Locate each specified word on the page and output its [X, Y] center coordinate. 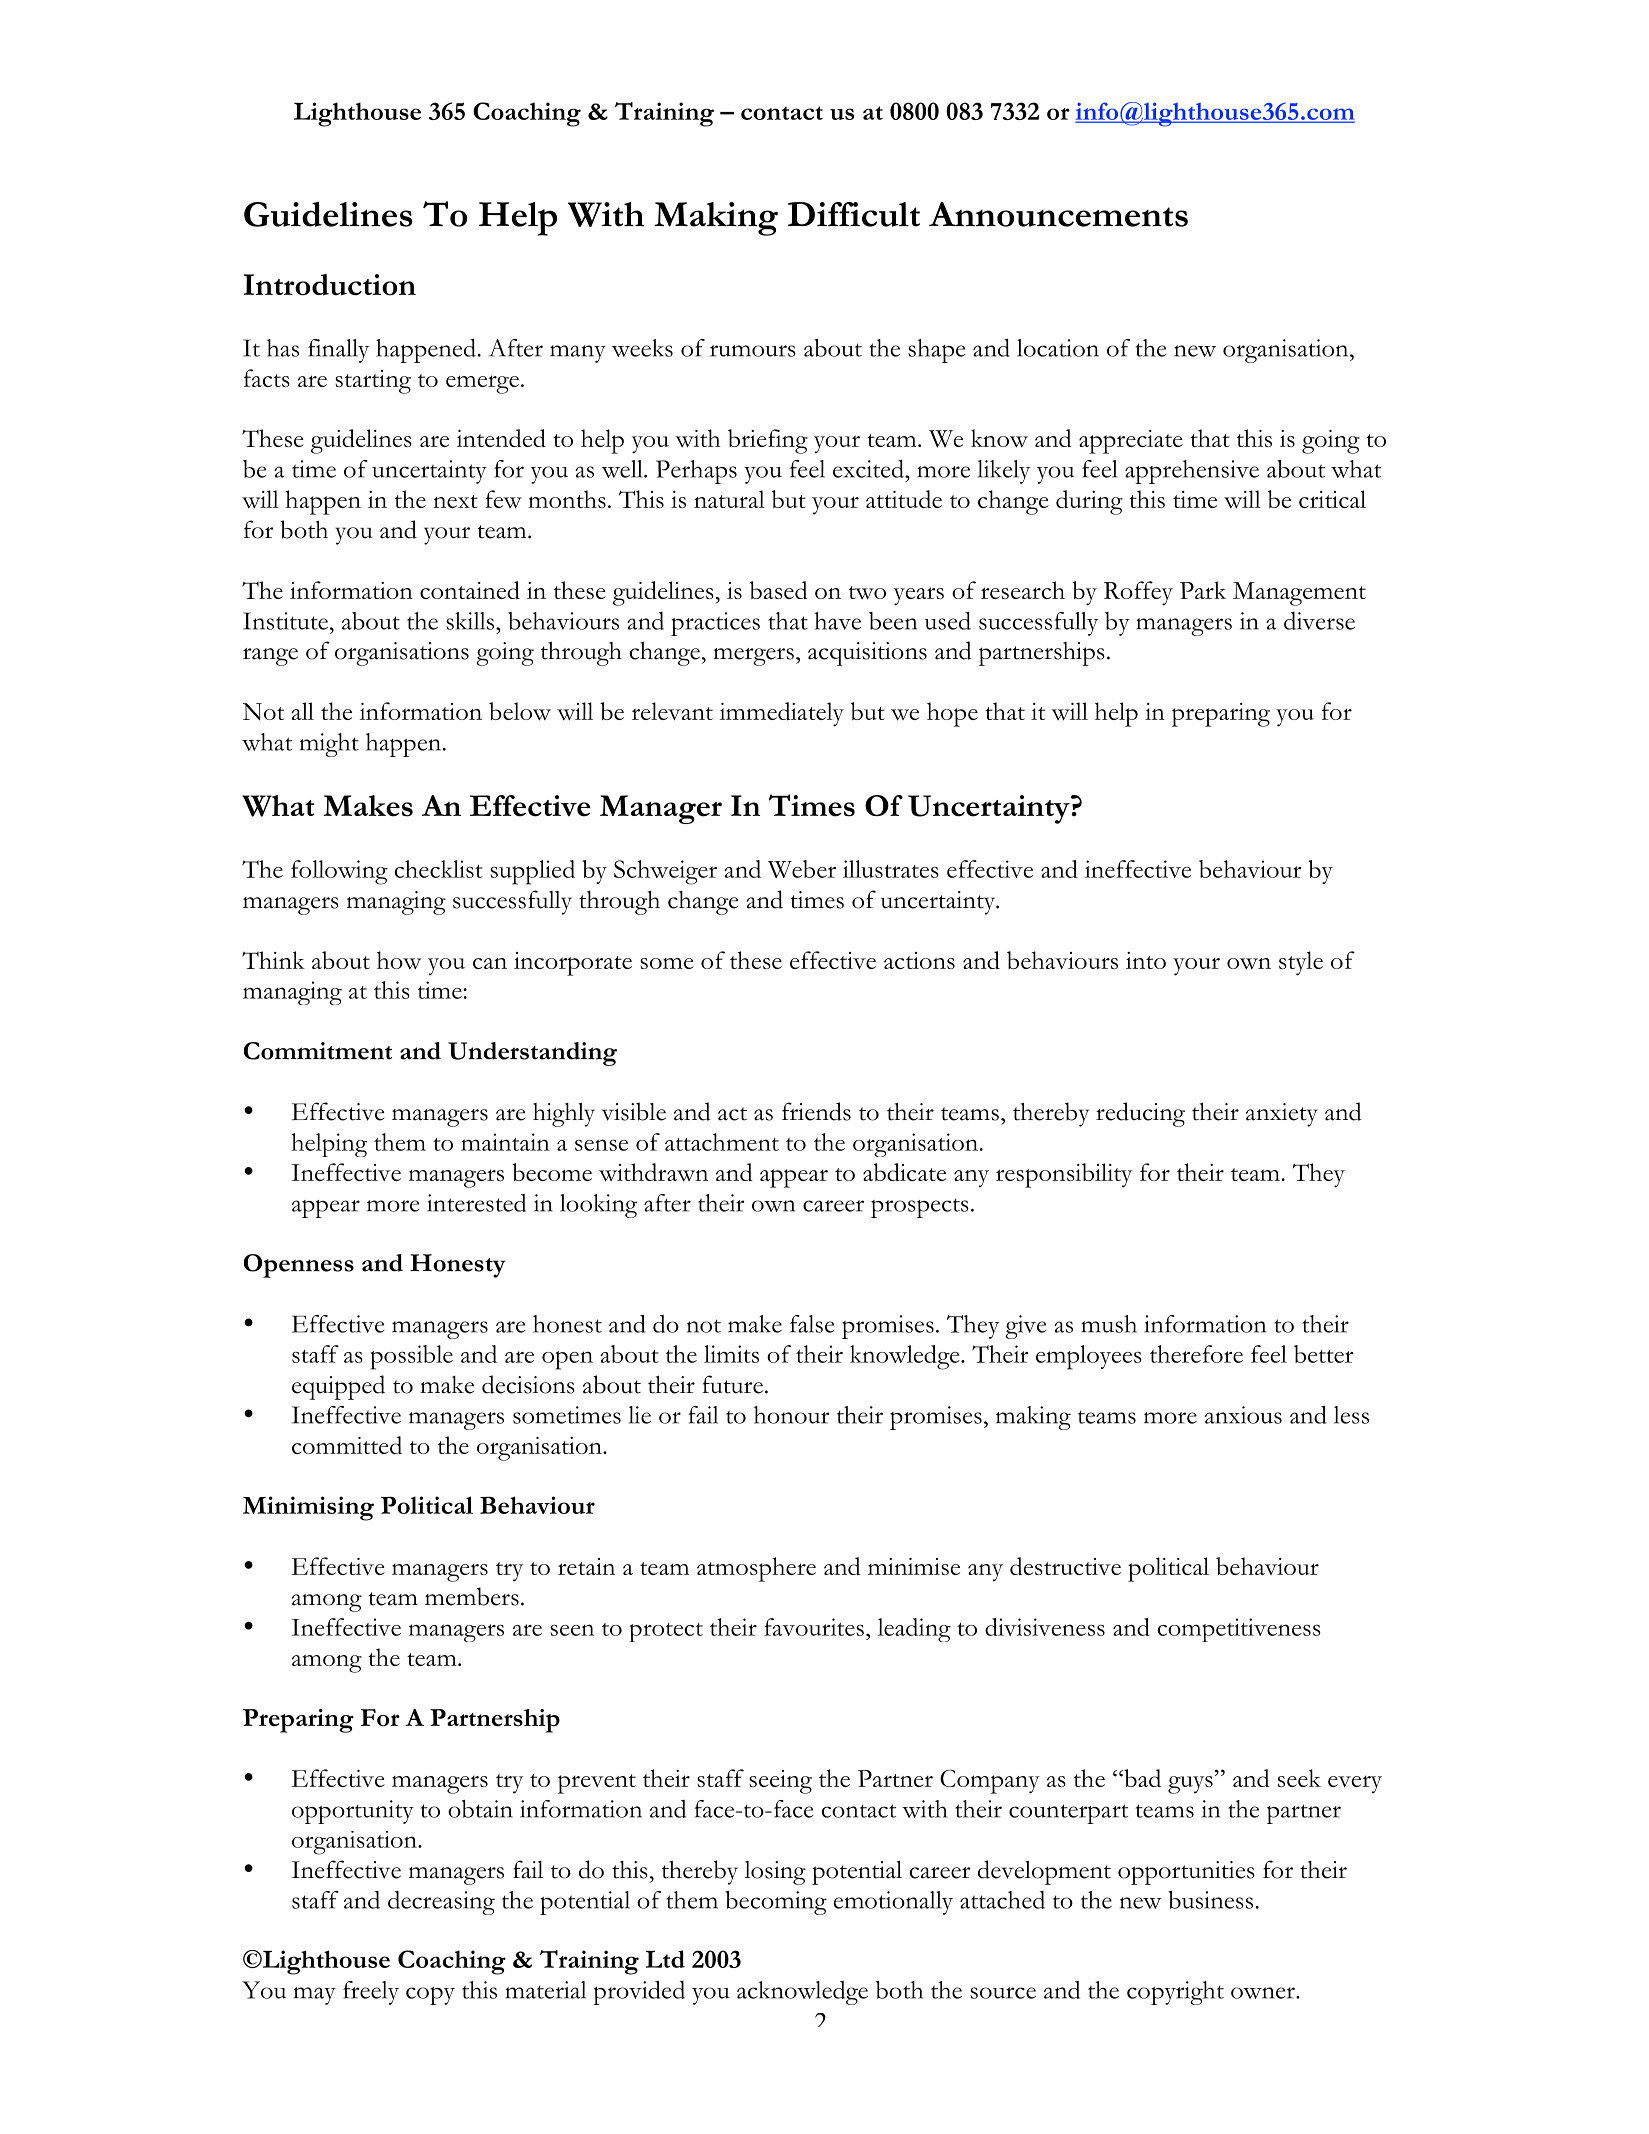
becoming [776, 1903]
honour [791, 1415]
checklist [438, 869]
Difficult [854, 214]
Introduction [330, 285]
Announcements [1058, 214]
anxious [1243, 1415]
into [1146, 960]
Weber [802, 869]
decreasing [441, 1903]
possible [412, 1357]
